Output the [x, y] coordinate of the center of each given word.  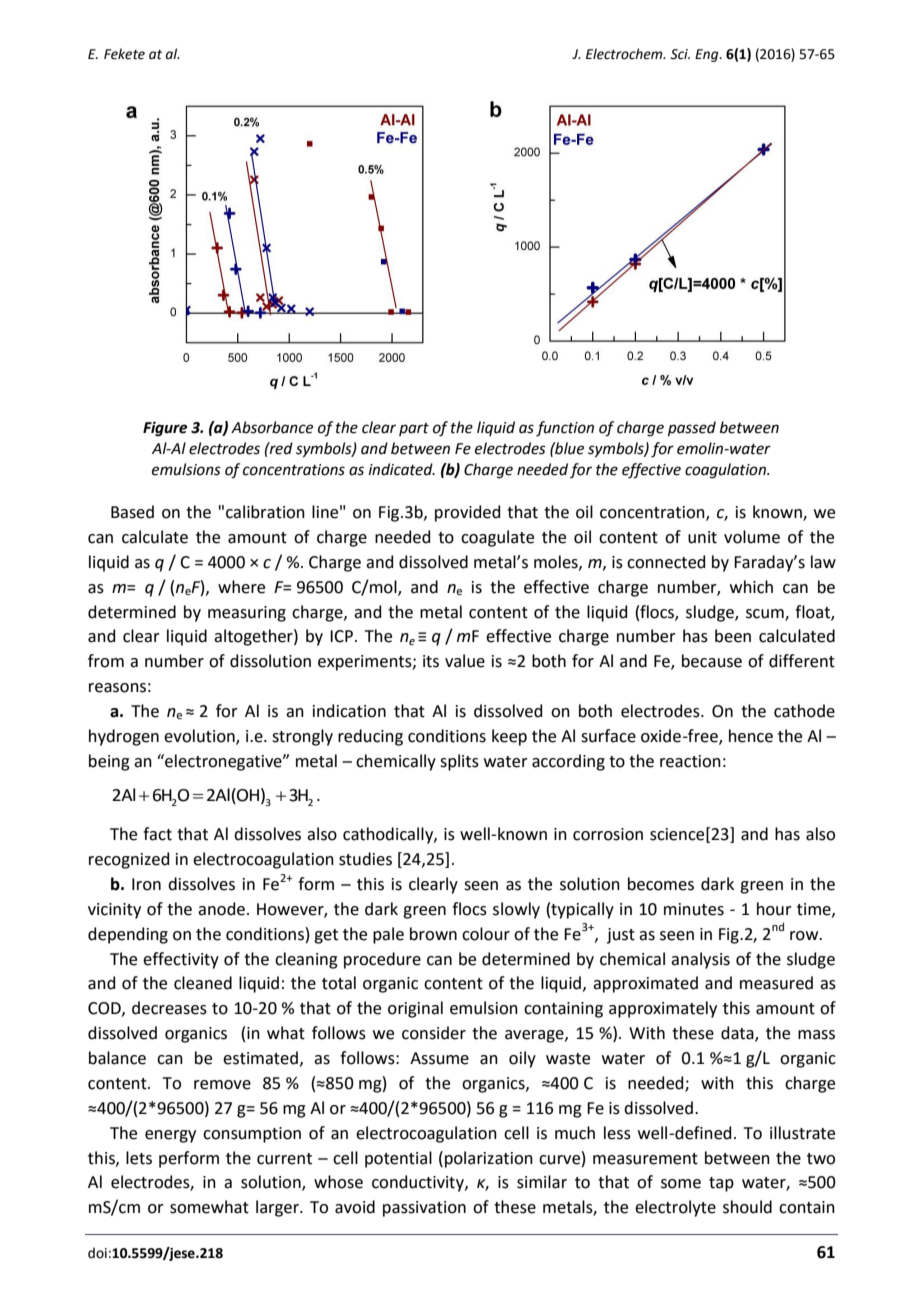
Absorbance [272, 427]
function [565, 429]
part [414, 429]
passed [692, 428]
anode [221, 909]
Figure [165, 429]
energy [170, 1136]
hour [774, 909]
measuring [247, 614]
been [733, 636]
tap [721, 1184]
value [465, 661]
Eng [708, 55]
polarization [489, 1159]
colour [486, 934]
